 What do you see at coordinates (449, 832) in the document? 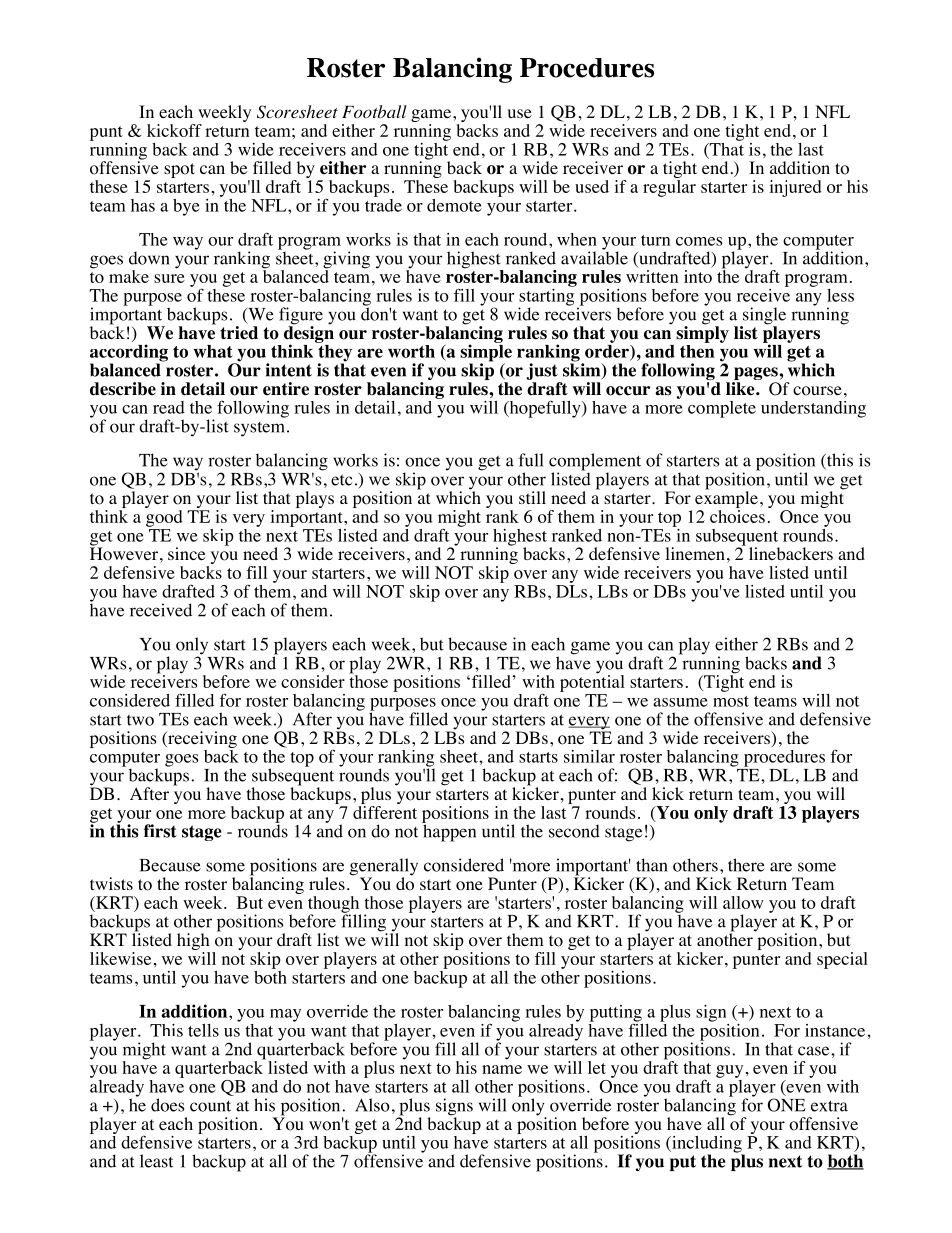
I see `happen` at bounding box center [449, 832].
